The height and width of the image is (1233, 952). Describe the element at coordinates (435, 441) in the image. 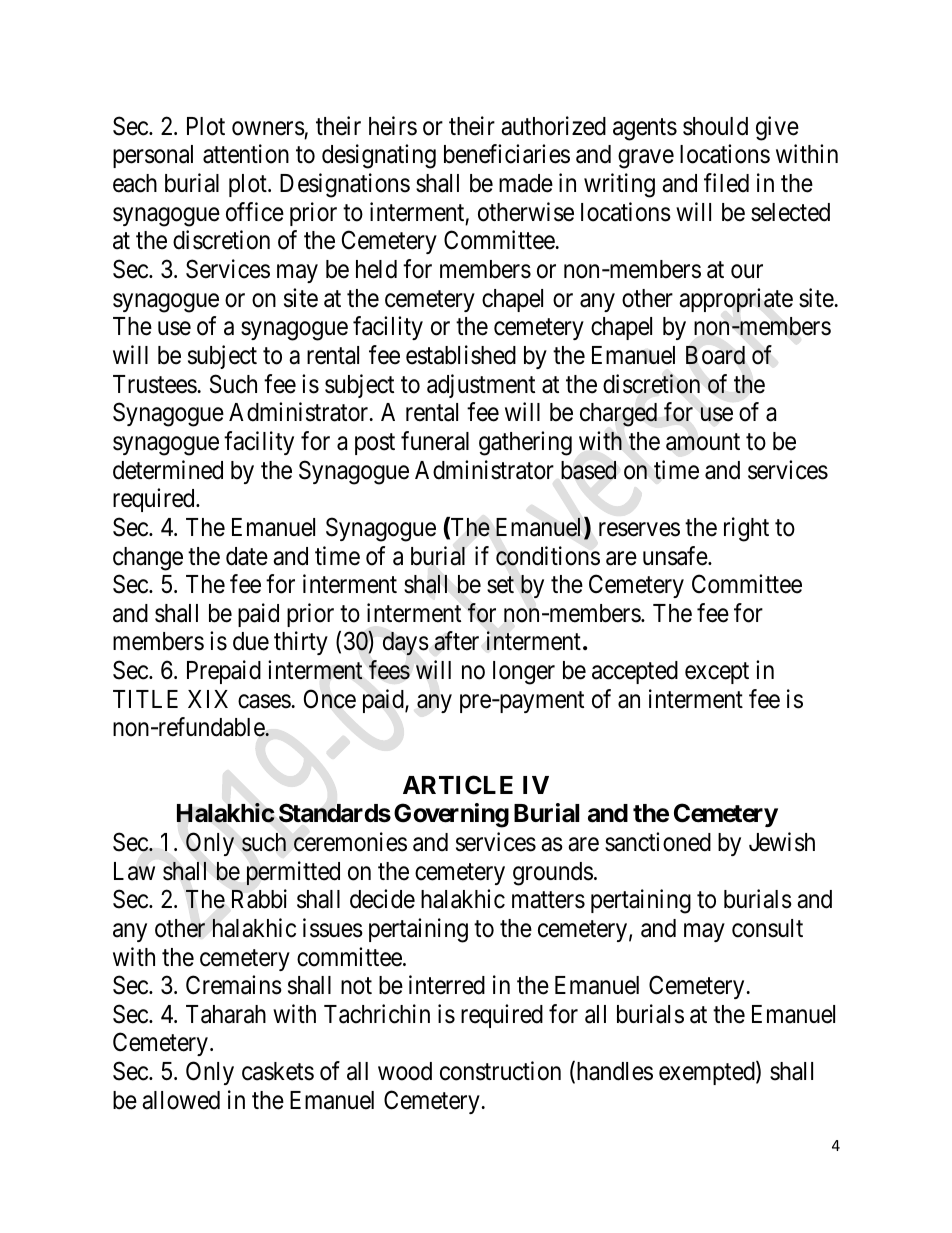

I see `funeral` at that location.
